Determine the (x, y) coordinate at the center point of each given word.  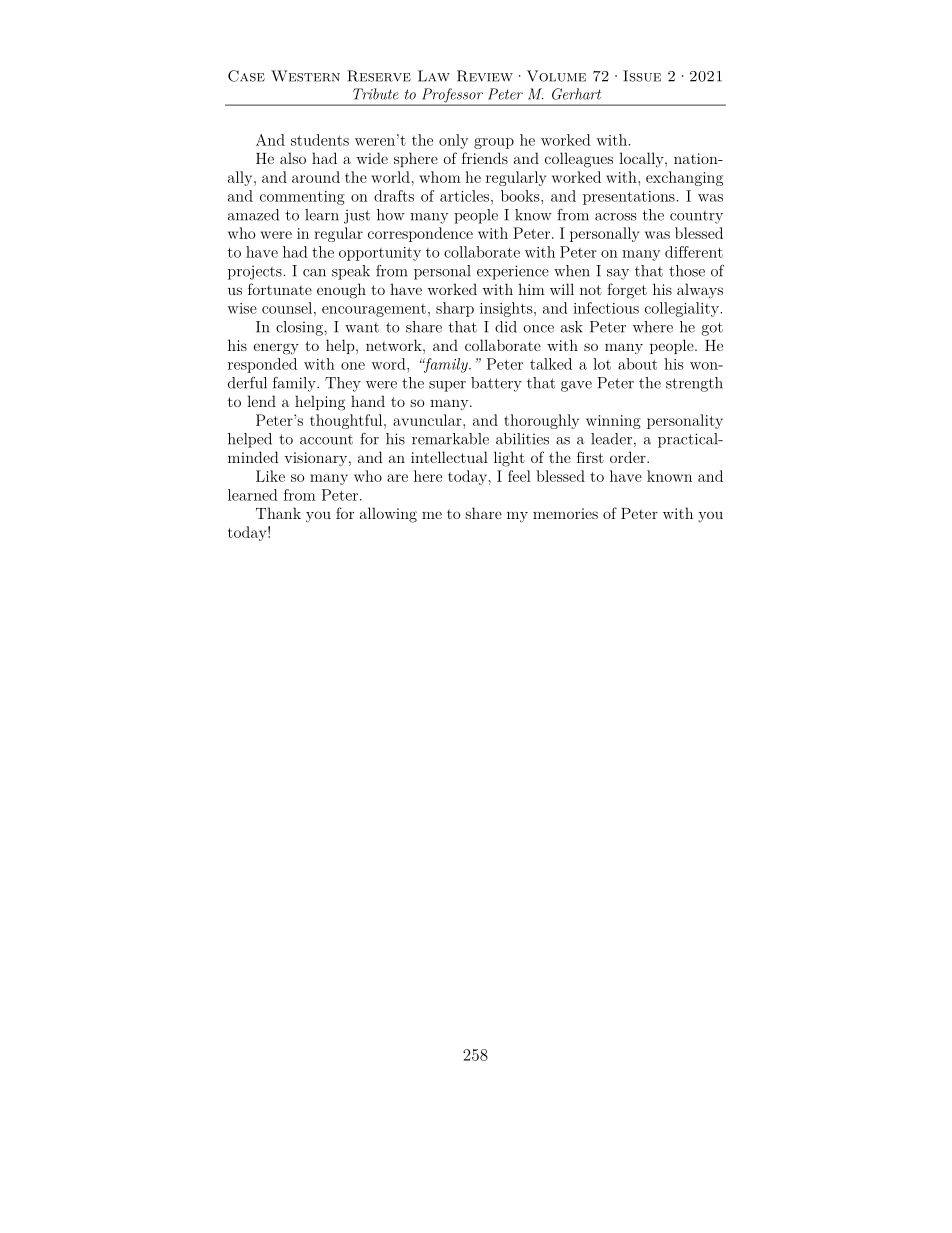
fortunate (280, 289)
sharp (455, 309)
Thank (278, 513)
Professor (452, 96)
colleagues (579, 160)
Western (305, 76)
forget (627, 291)
